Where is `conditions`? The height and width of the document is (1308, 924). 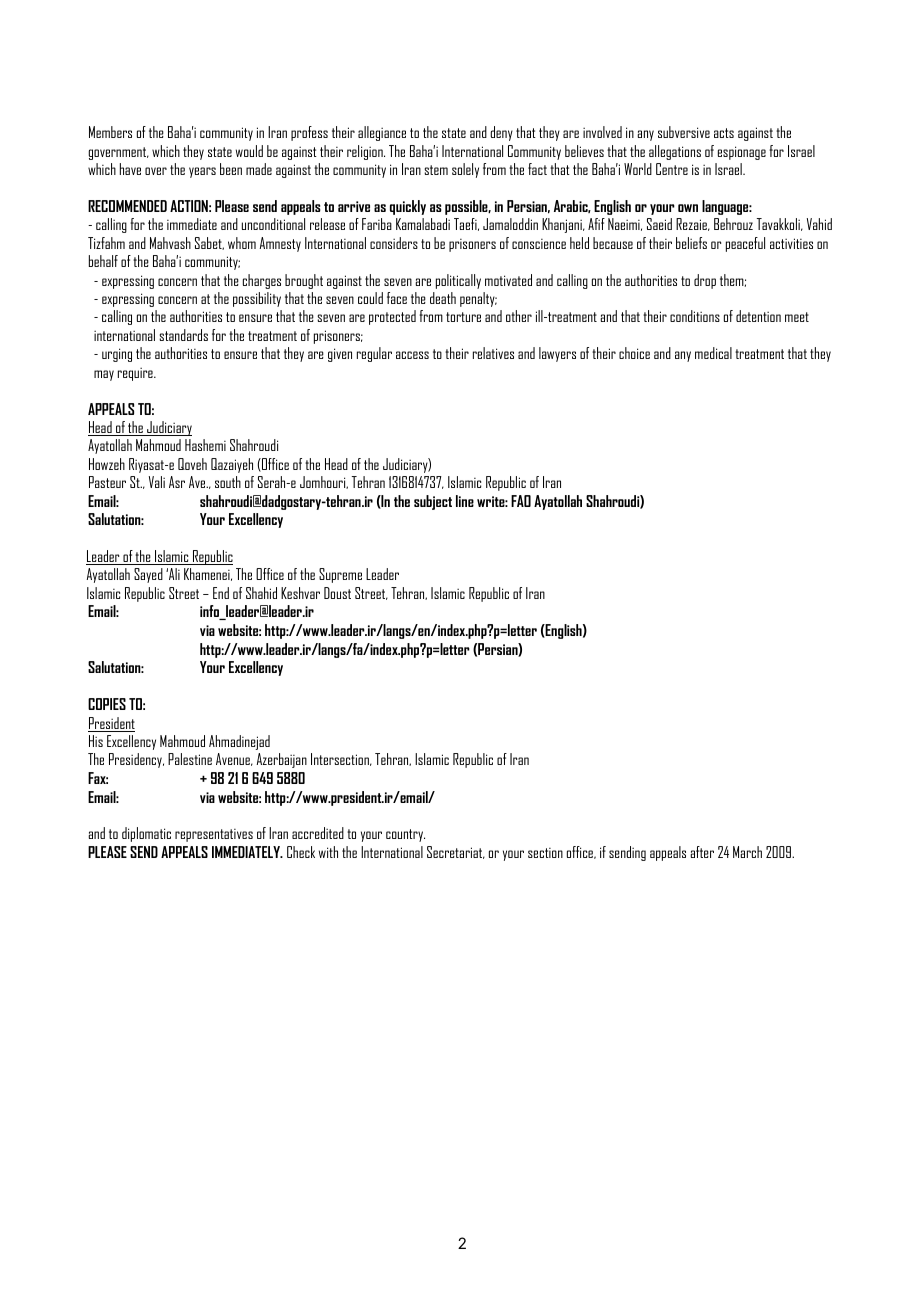
conditions is located at coordinates (695, 316).
